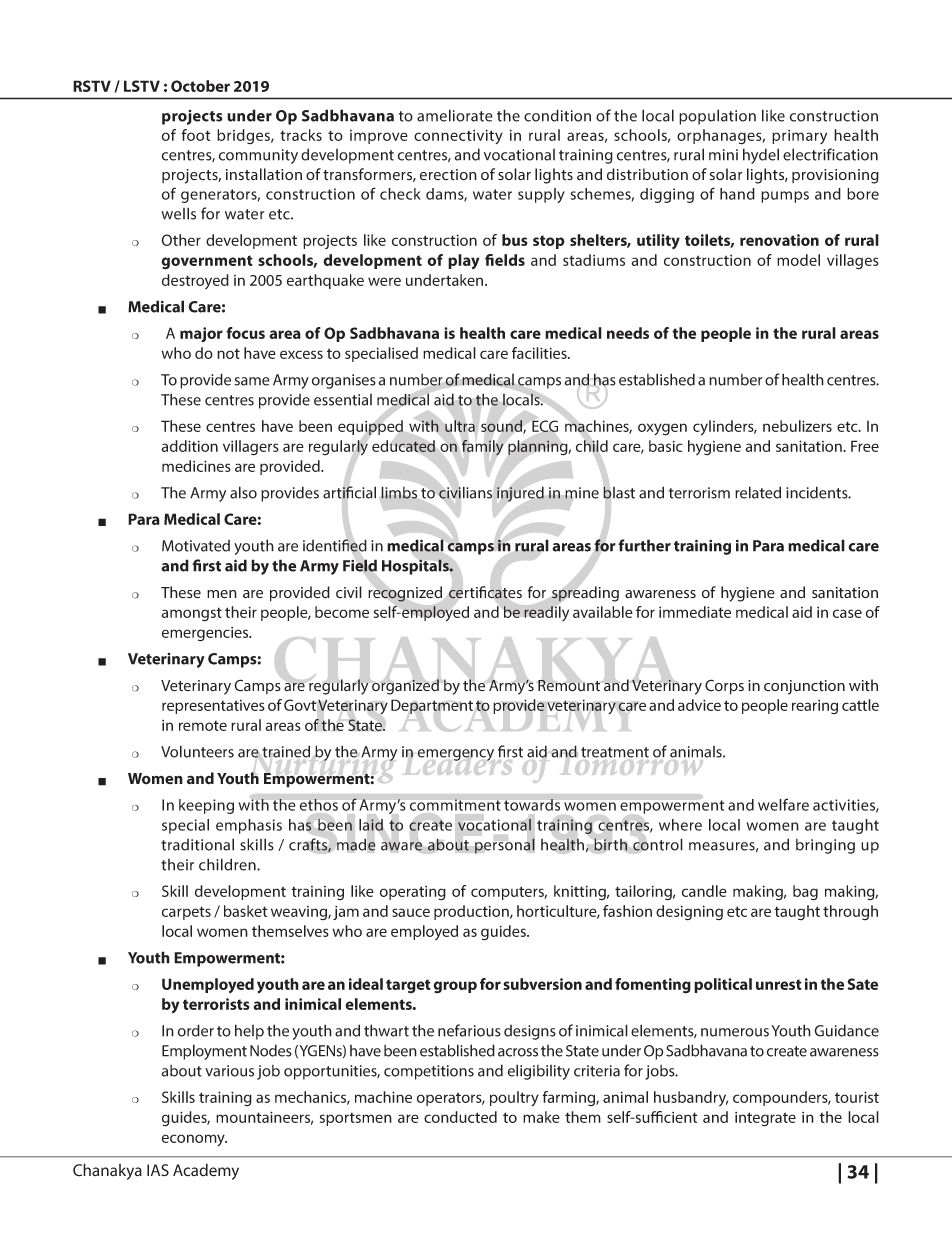 The height and width of the page is (1233, 952). What do you see at coordinates (799, 137) in the page?
I see `primary` at bounding box center [799, 137].
